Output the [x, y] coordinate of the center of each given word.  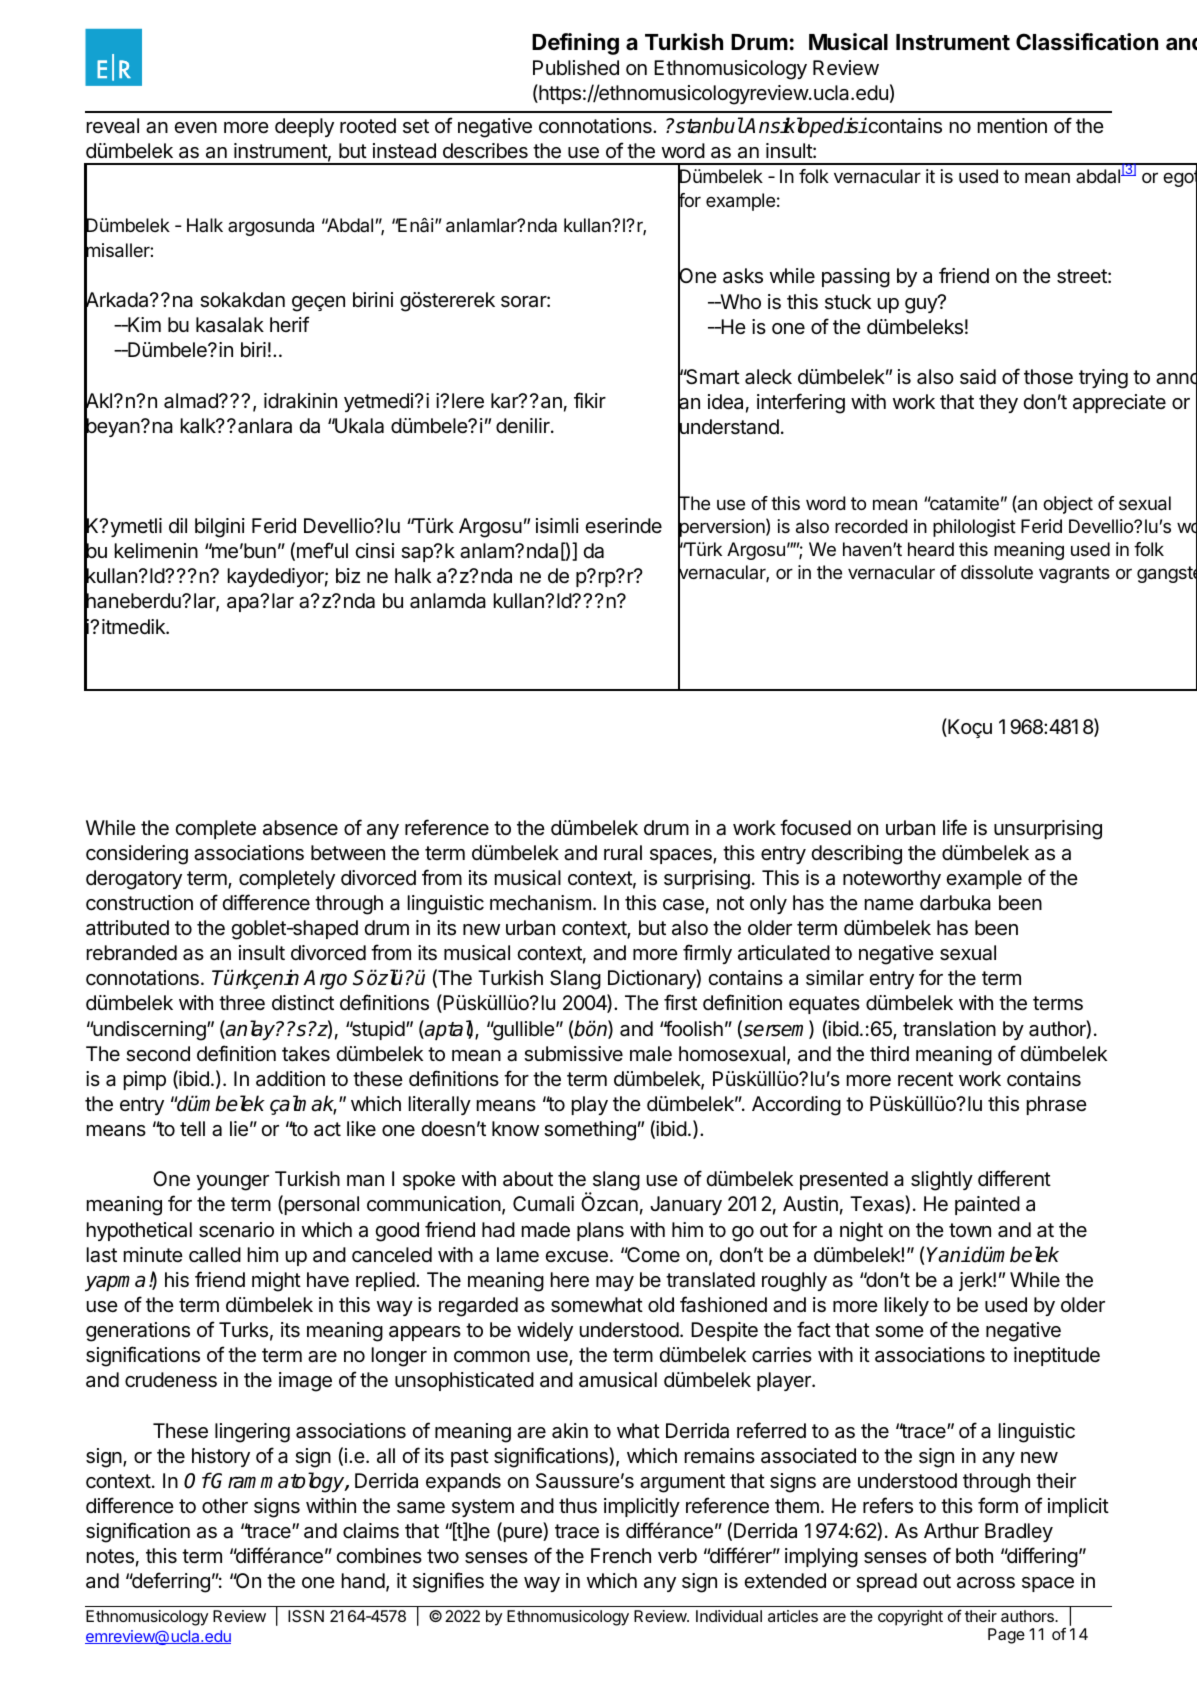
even [195, 127]
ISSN [306, 1616]
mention [1012, 125]
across [986, 1583]
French [621, 1555]
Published [576, 68]
